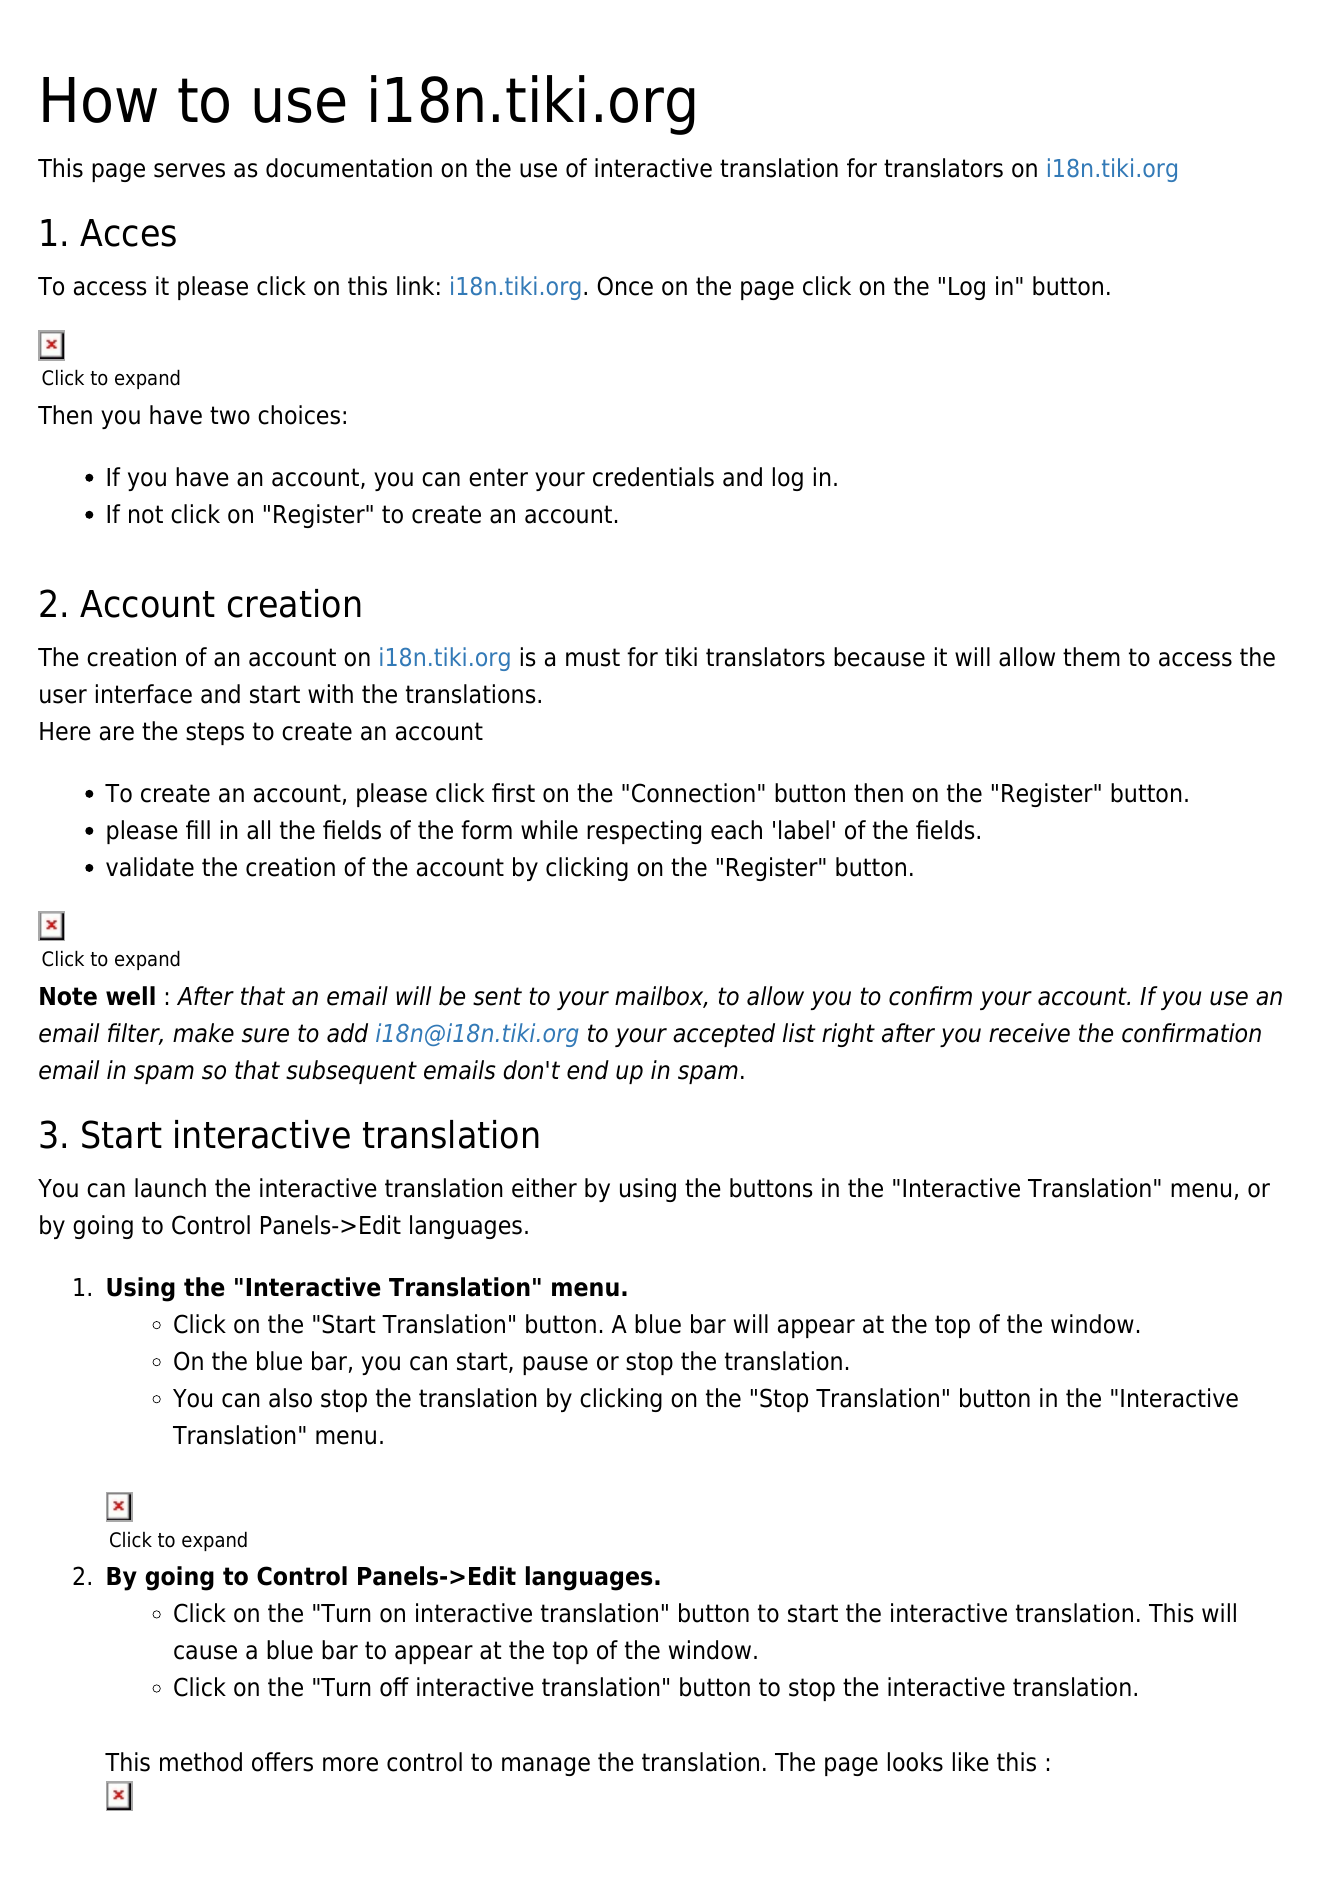 The image size is (1336, 1890). Describe the element at coordinates (546, 1766) in the page. I see `manage` at that location.
